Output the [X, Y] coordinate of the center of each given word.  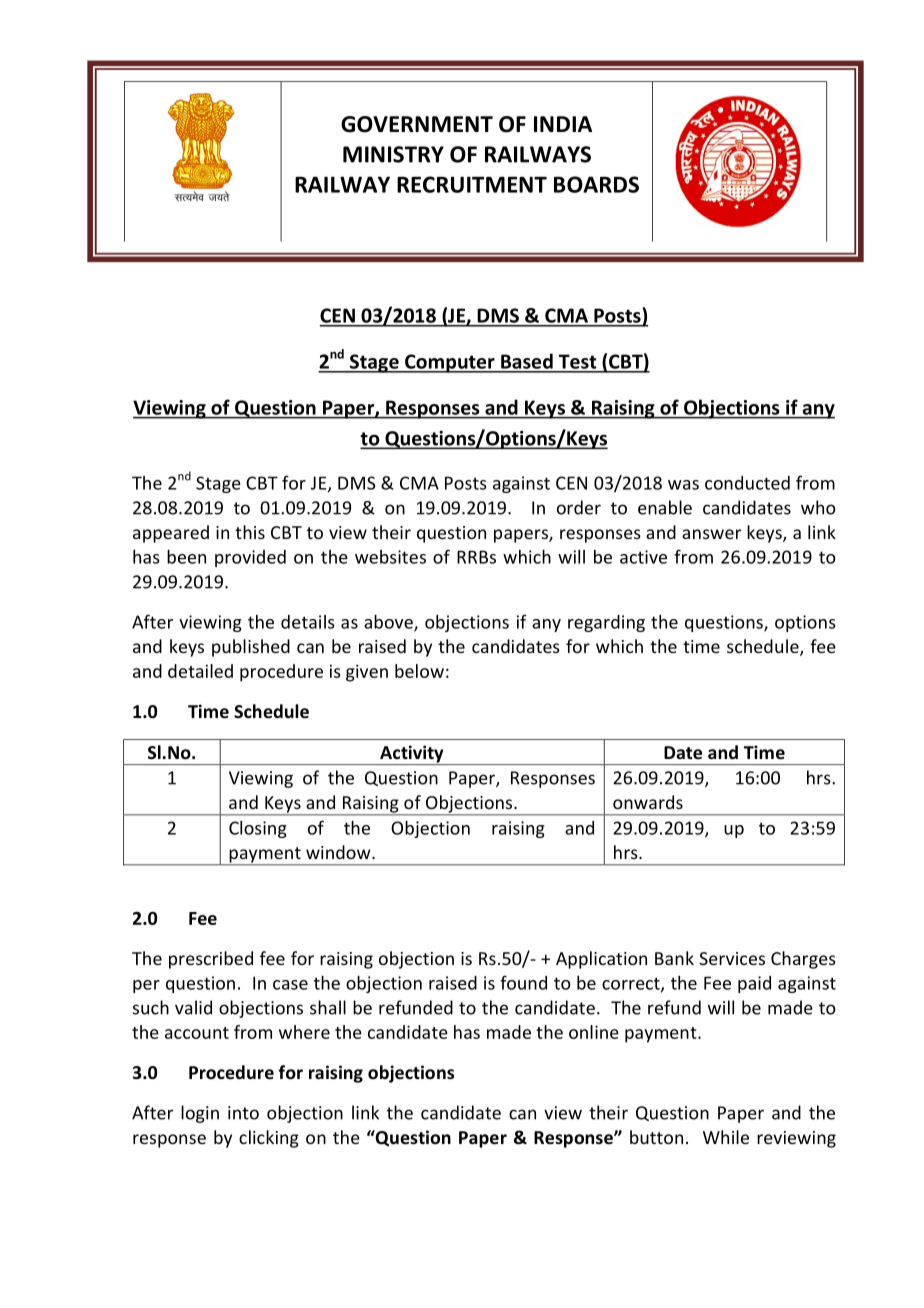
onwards [648, 802]
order [579, 507]
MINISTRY [393, 154]
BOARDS [596, 184]
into [243, 1113]
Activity [412, 755]
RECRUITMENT [472, 184]
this [250, 532]
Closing [258, 829]
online [594, 1032]
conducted [747, 483]
